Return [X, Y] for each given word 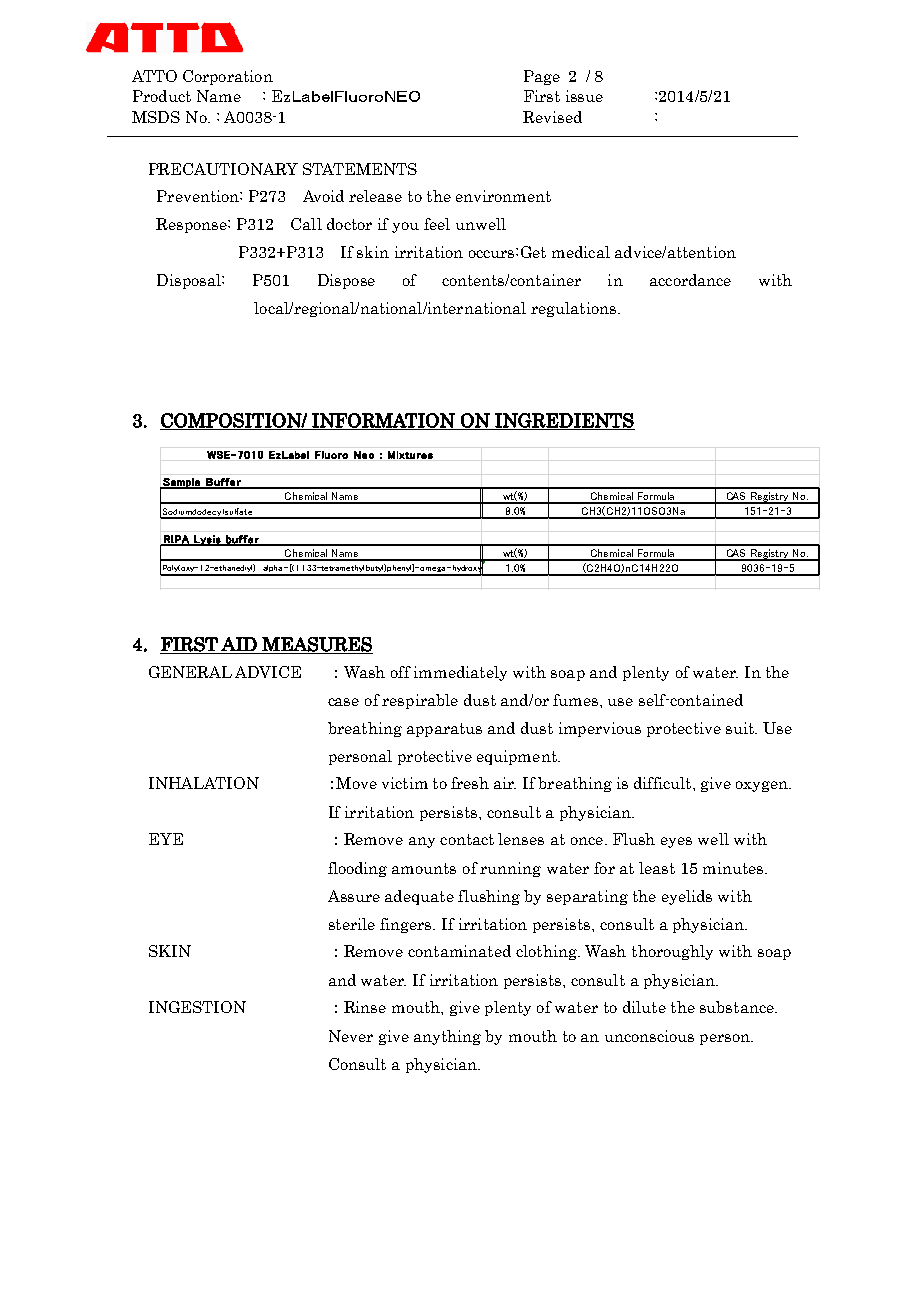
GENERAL [190, 672]
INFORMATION [383, 421]
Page [542, 77]
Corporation [228, 77]
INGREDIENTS [564, 421]
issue [584, 96]
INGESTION [197, 1007]
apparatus [444, 730]
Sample [181, 483]
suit [741, 728]
